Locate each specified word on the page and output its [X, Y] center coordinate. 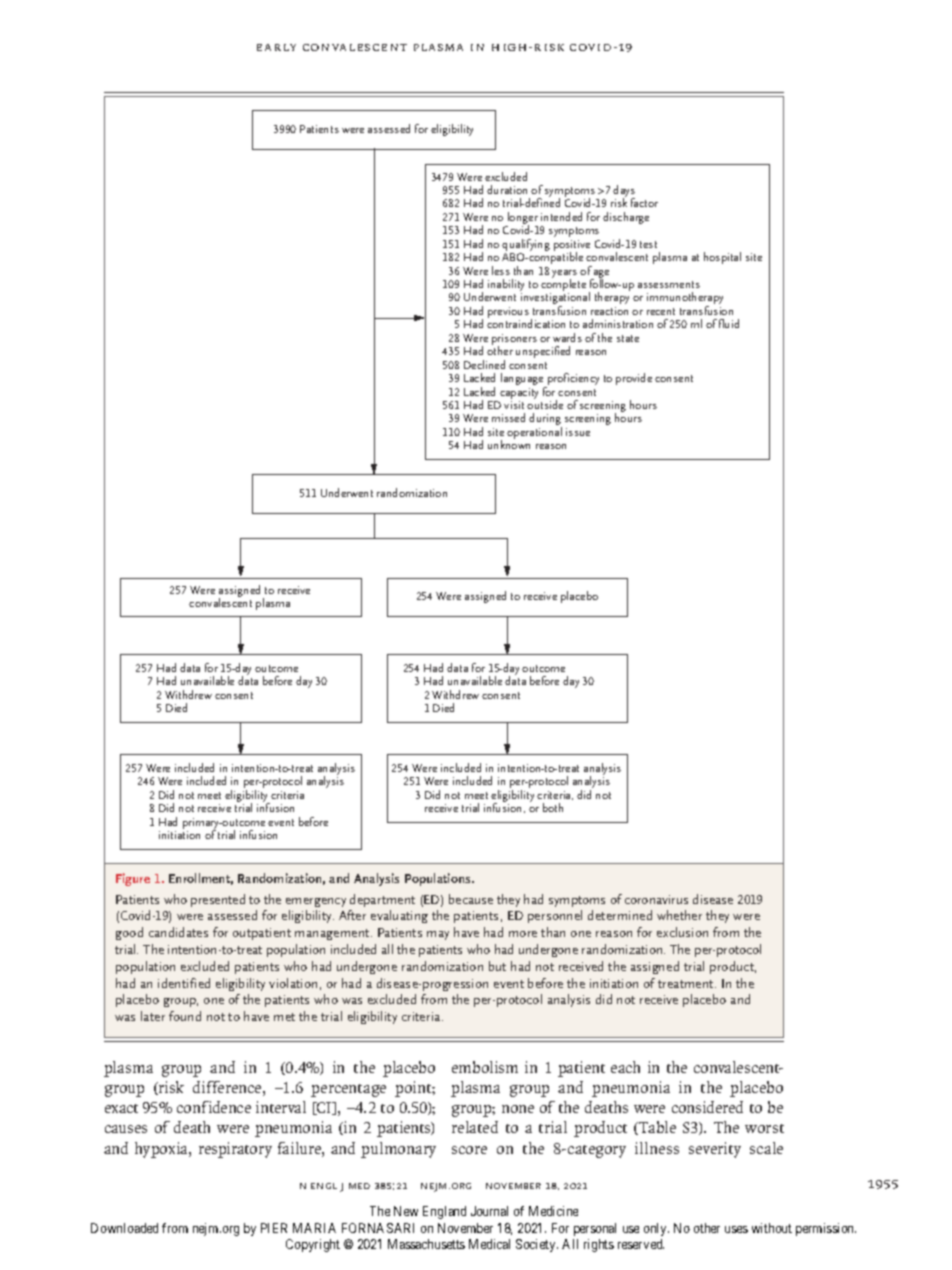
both [553, 807]
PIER [274, 1228]
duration [507, 189]
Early [276, 47]
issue [578, 432]
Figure [133, 879]
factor [644, 202]
